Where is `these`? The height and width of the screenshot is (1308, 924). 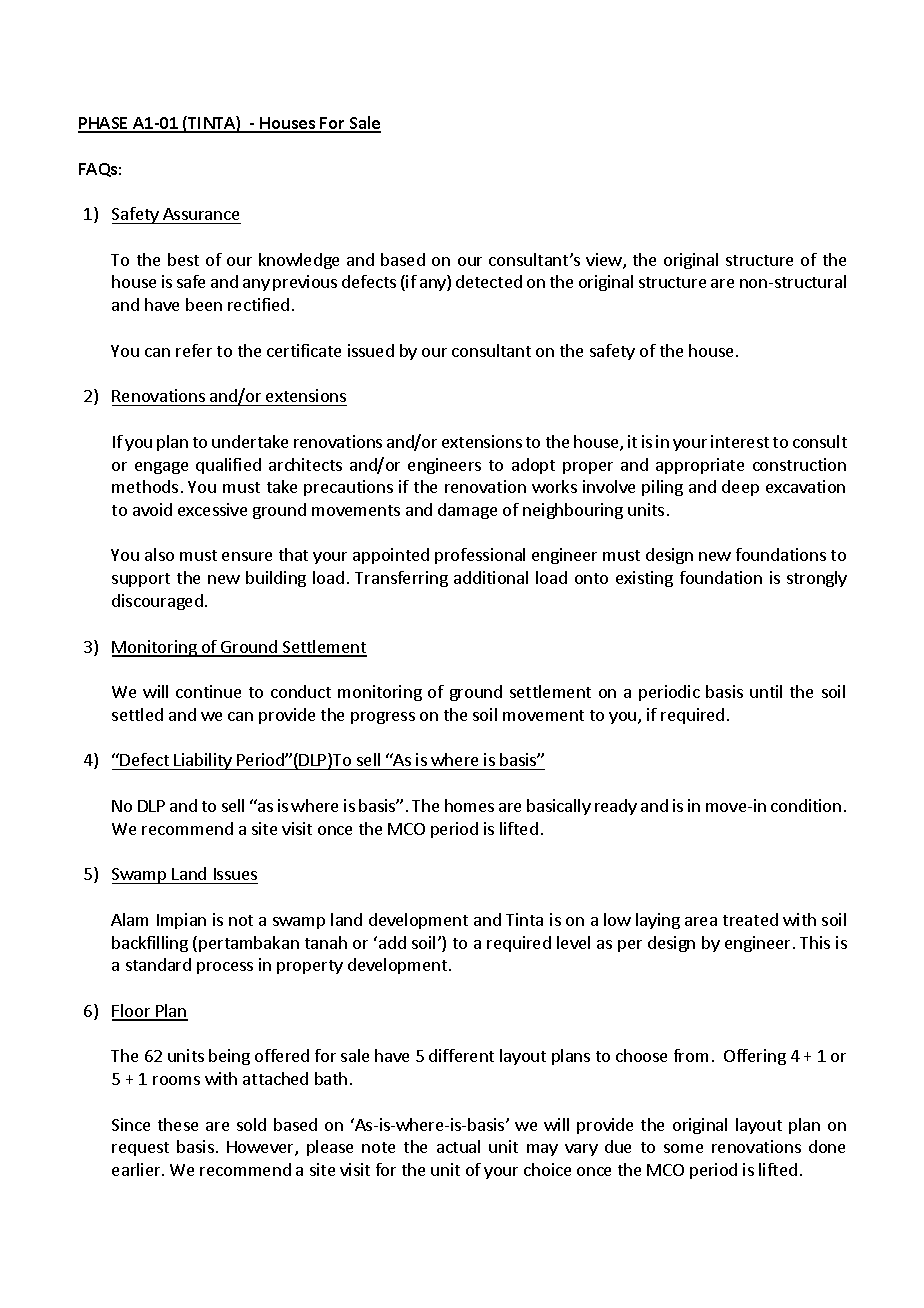 these is located at coordinates (178, 1124).
